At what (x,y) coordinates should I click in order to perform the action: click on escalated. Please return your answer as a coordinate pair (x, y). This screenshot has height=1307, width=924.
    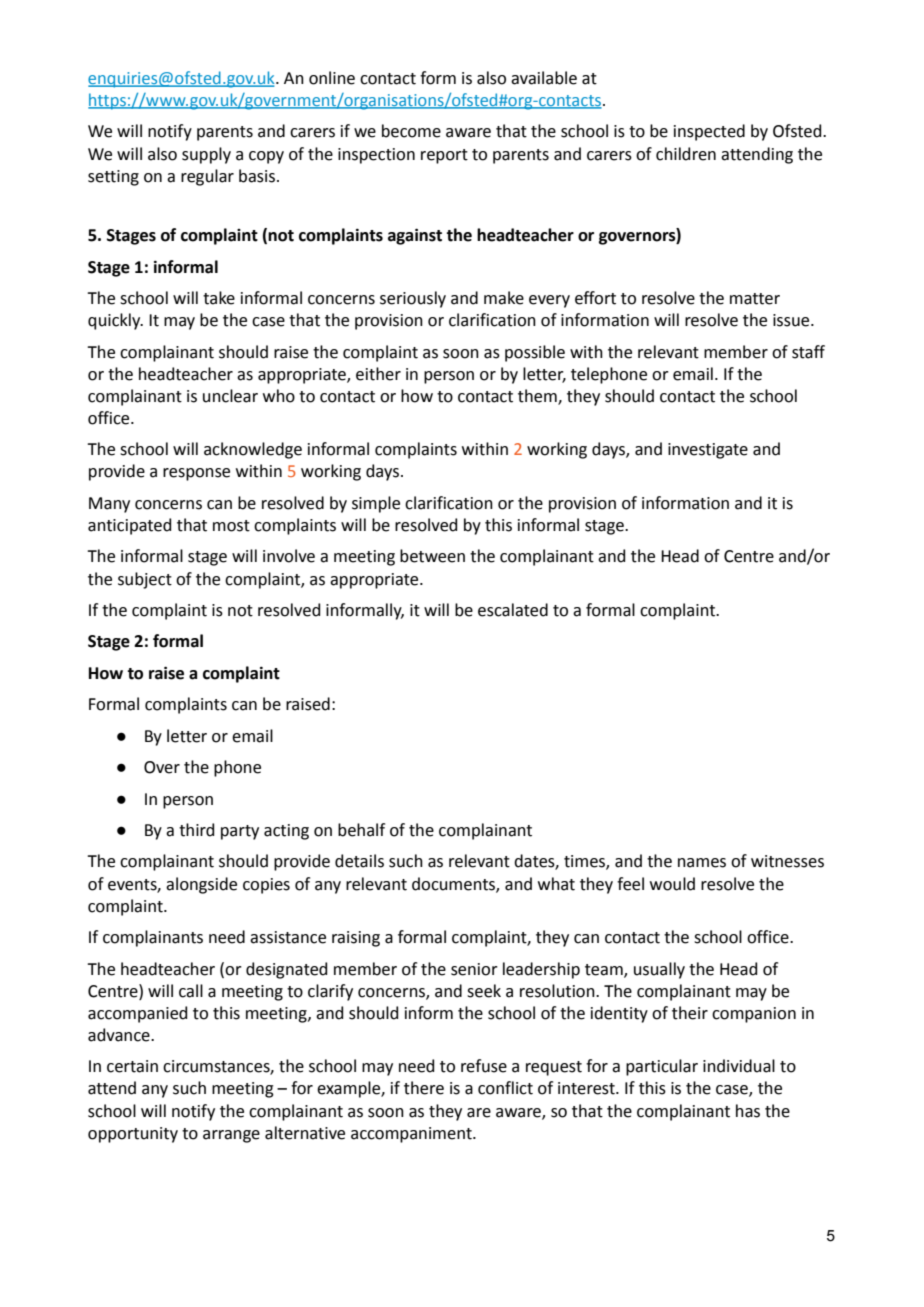
    Looking at the image, I should click on (513, 610).
